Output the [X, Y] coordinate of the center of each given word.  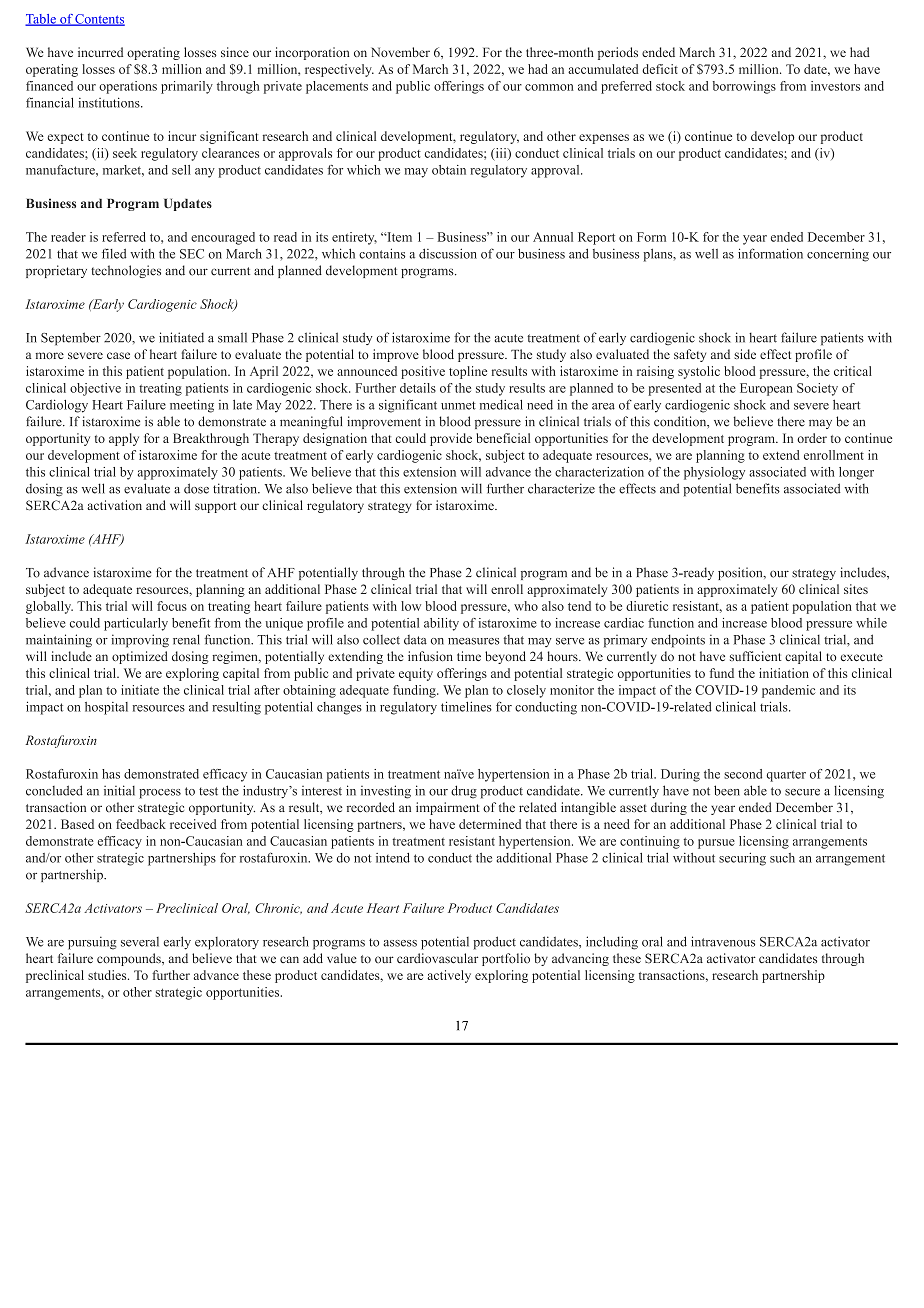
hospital [106, 708]
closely [526, 691]
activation [114, 505]
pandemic [788, 691]
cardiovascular [437, 958]
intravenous [723, 941]
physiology [714, 473]
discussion [448, 253]
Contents [99, 20]
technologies [126, 271]
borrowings [744, 87]
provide [451, 439]
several [140, 942]
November [400, 52]
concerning [838, 255]
